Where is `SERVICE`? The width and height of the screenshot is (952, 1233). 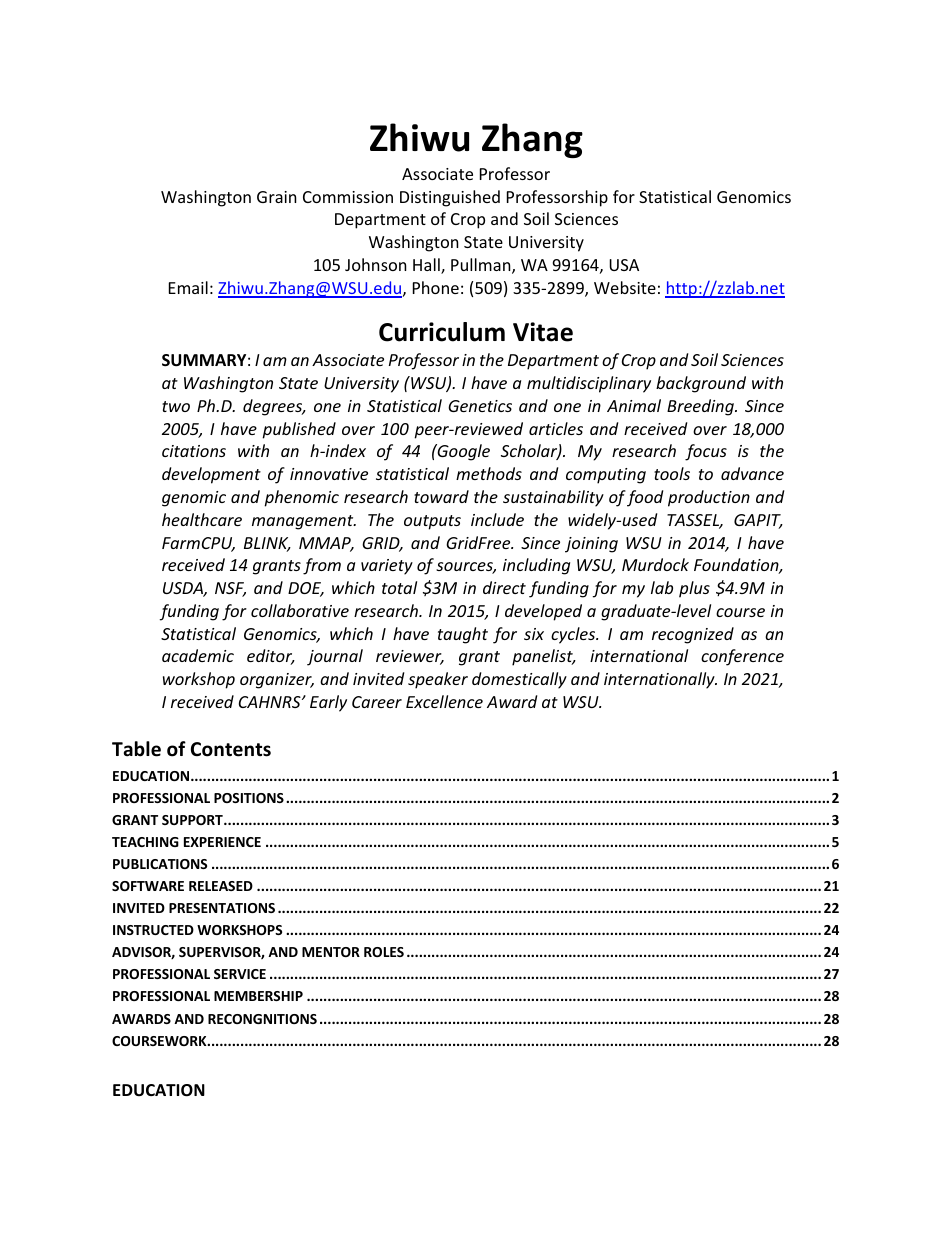
SERVICE is located at coordinates (240, 974).
